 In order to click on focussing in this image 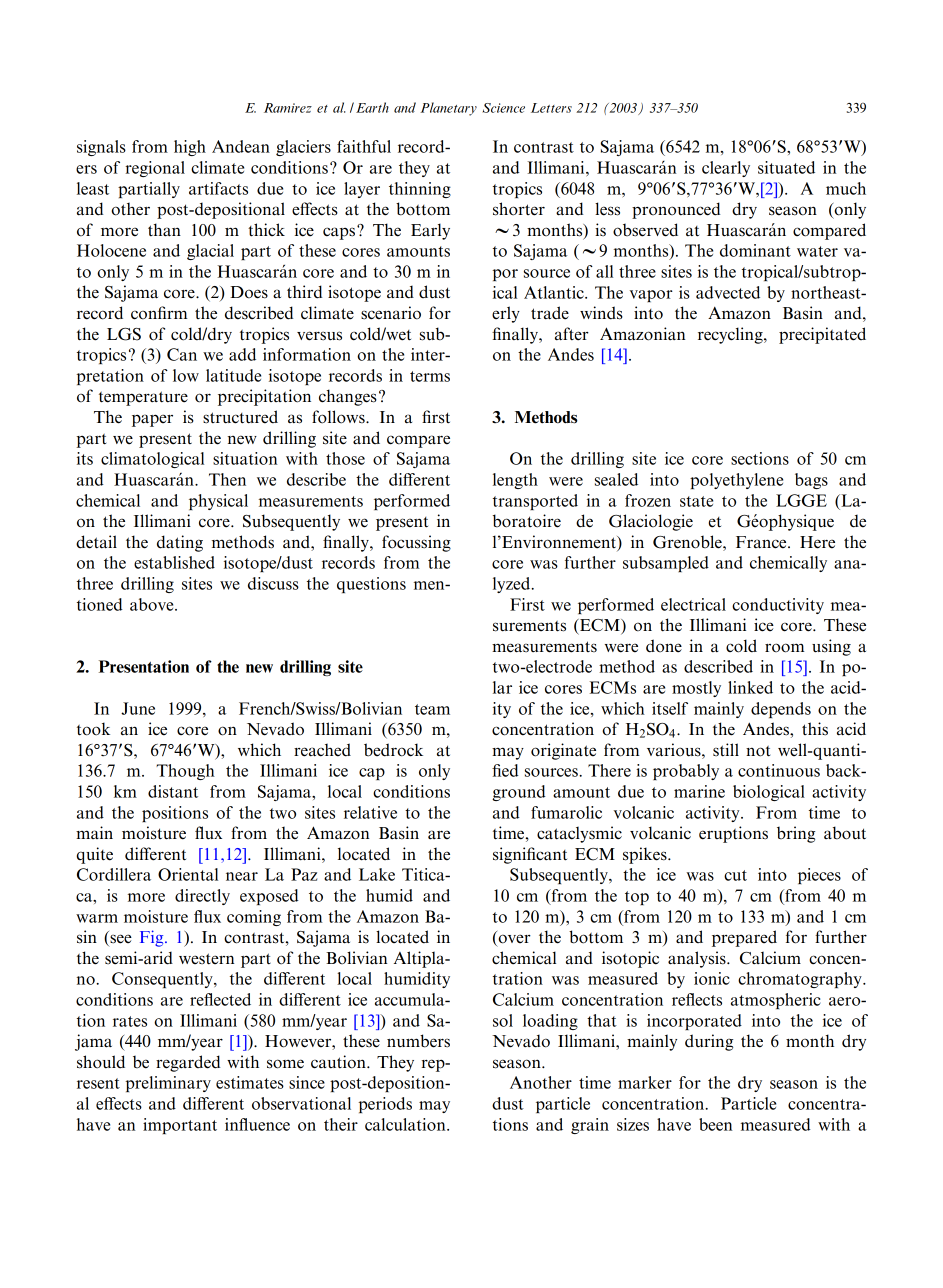, I will do `click(416, 543)`.
